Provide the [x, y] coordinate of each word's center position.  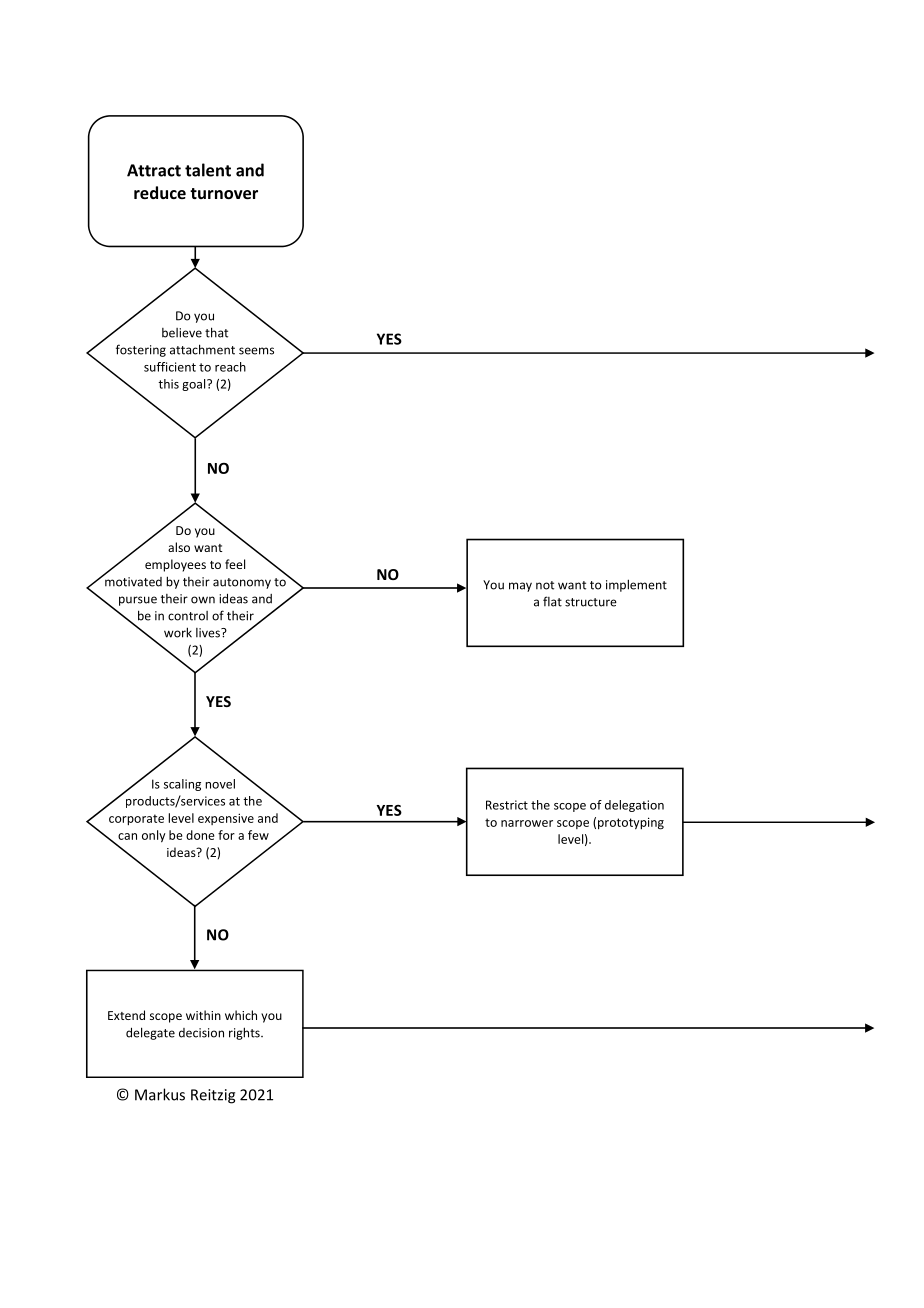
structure [591, 602]
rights [245, 1033]
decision [201, 1033]
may [520, 587]
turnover [224, 193]
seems [256, 351]
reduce [160, 192]
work [178, 632]
